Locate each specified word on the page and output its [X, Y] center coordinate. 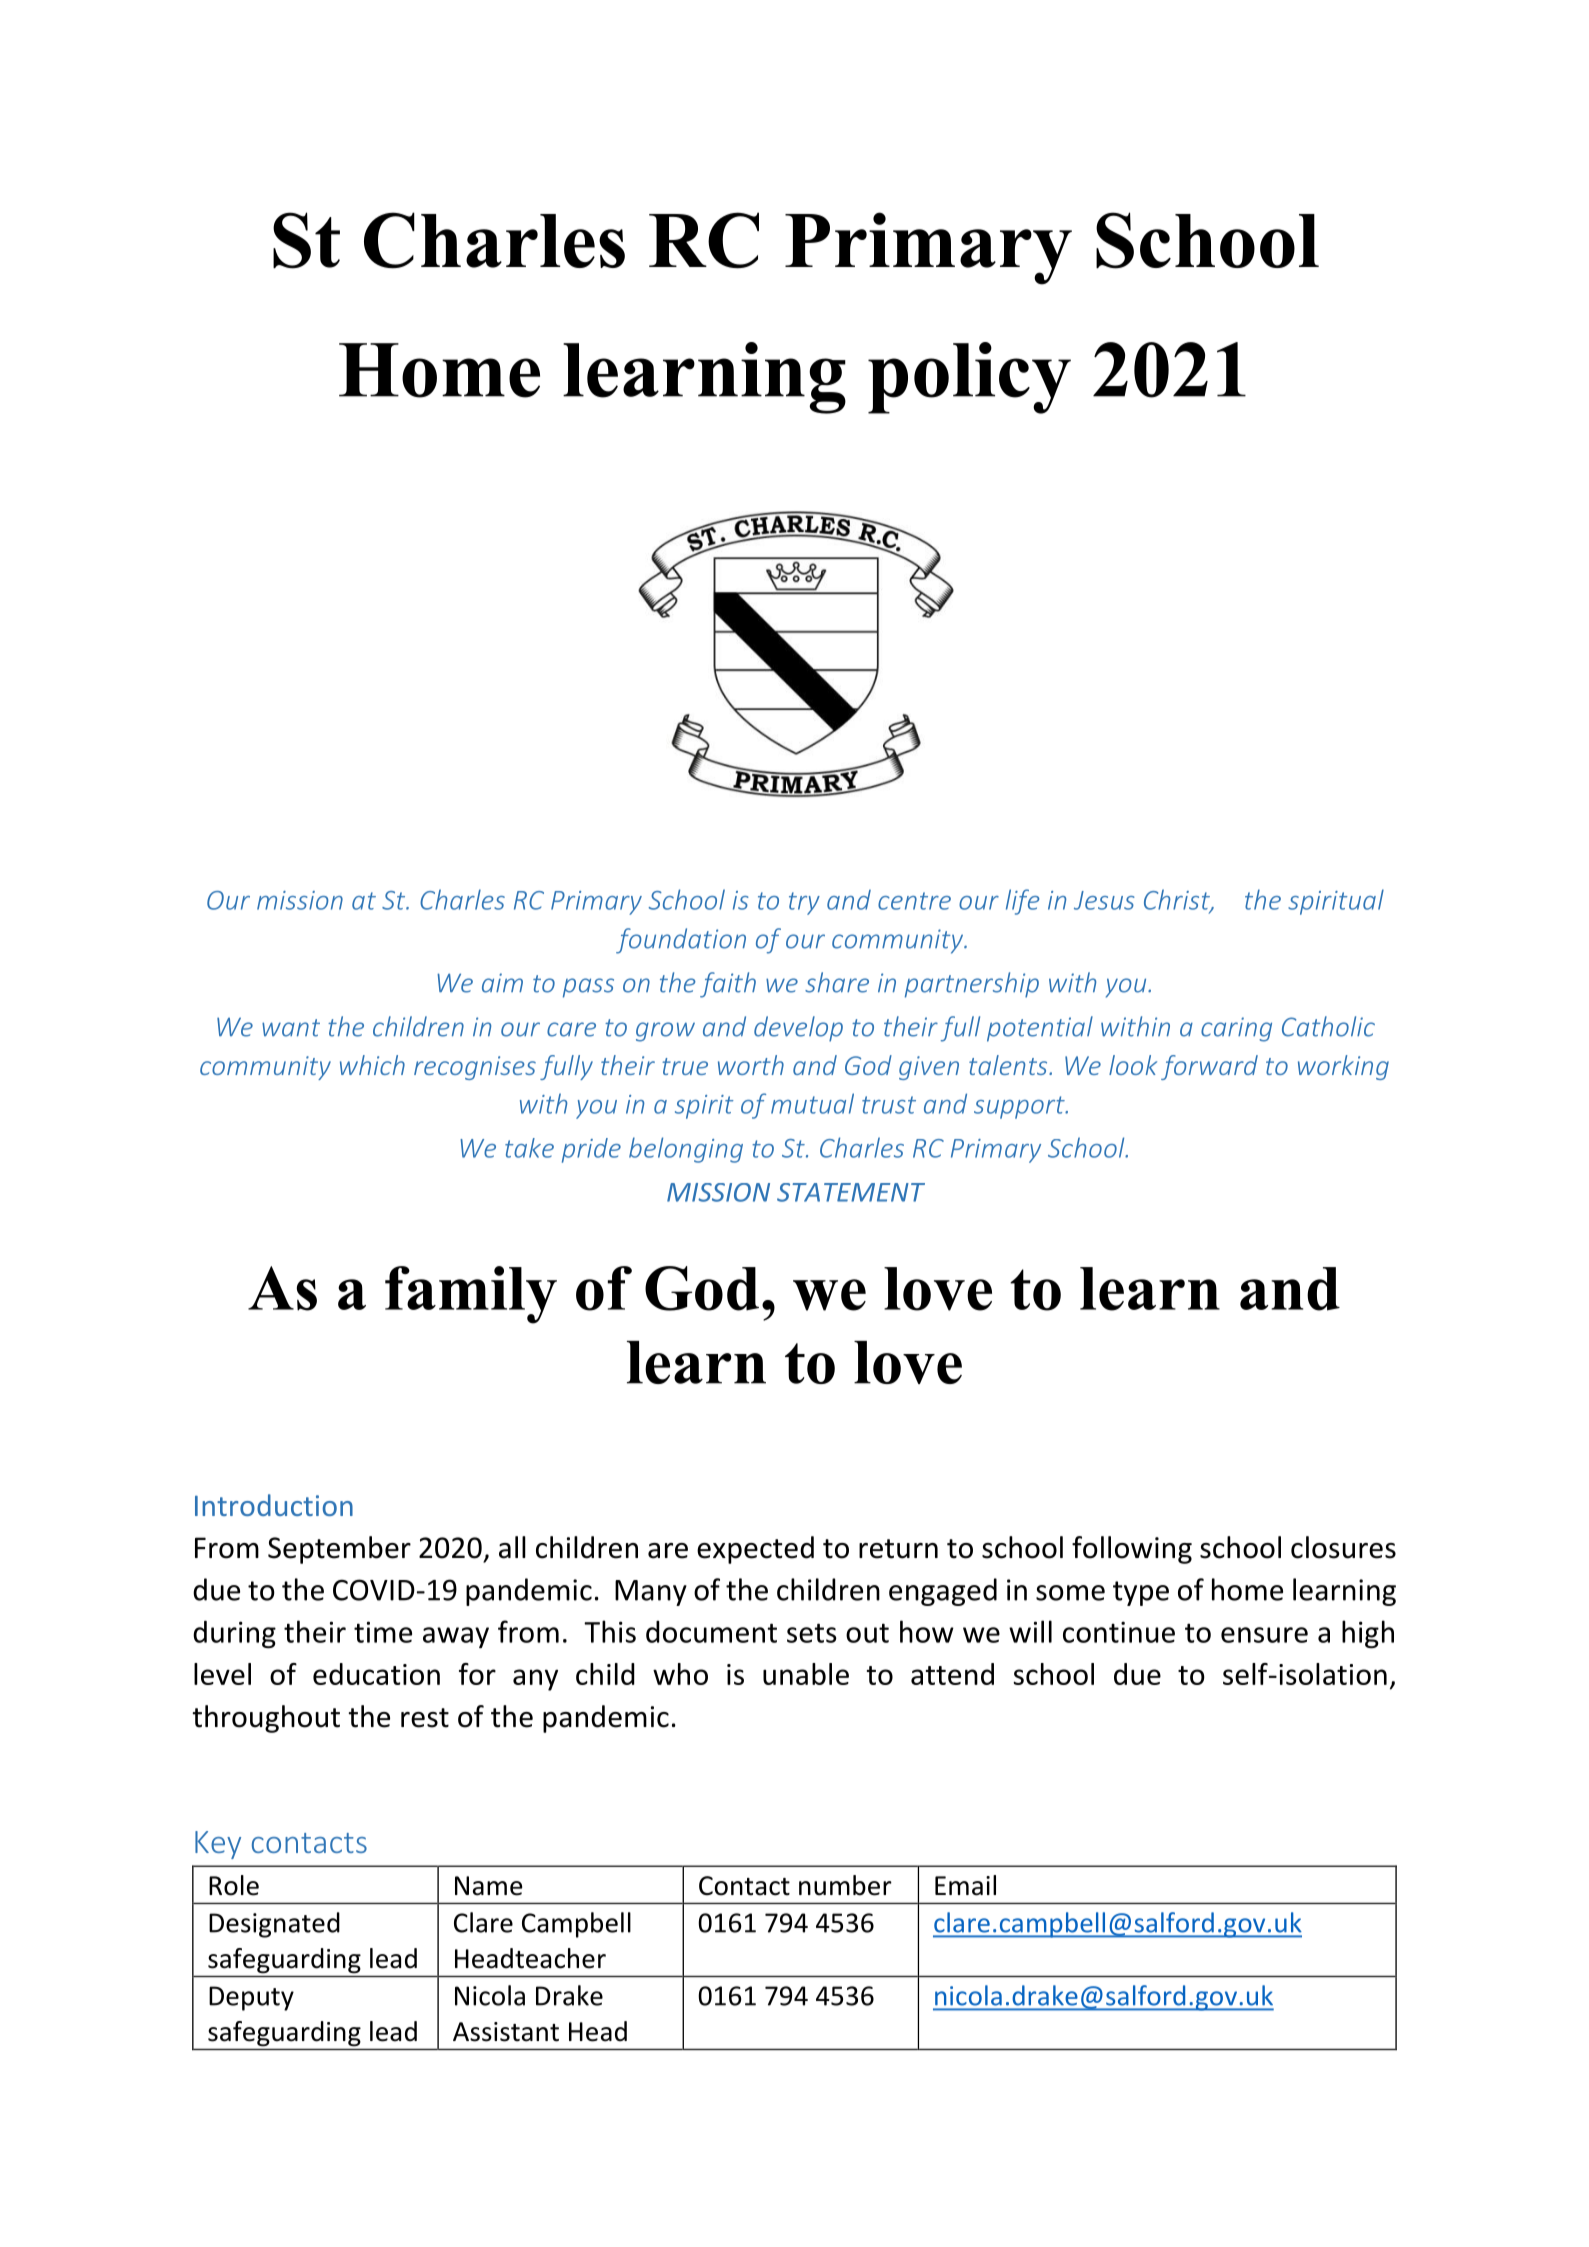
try [804, 903]
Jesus [1104, 900]
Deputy [251, 1998]
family [471, 1295]
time [383, 1632]
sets [812, 1633]
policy [969, 378]
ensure [1264, 1635]
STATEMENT [851, 1192]
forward [1209, 1067]
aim [502, 983]
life [1023, 902]
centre [914, 901]
